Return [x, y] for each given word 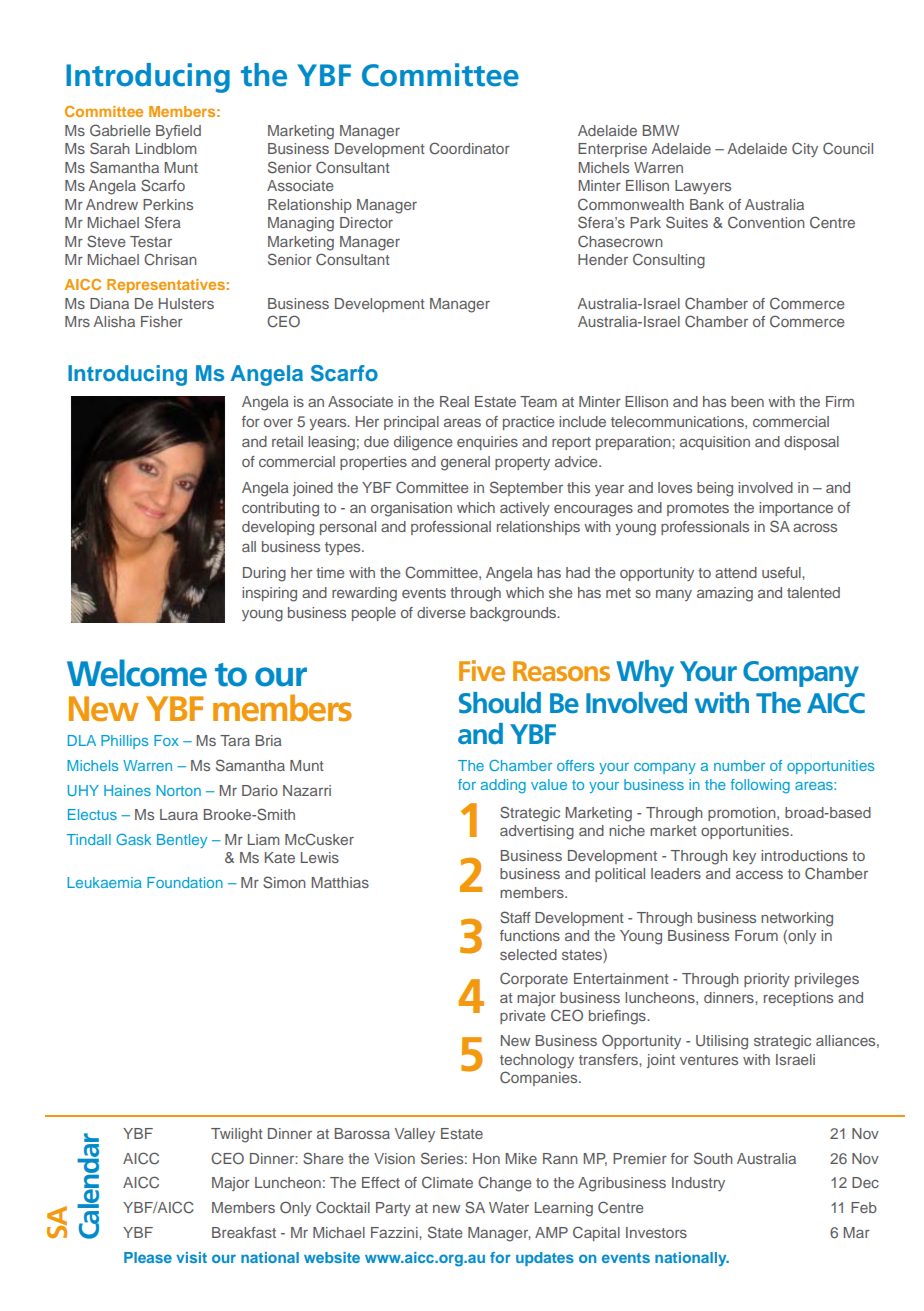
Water [509, 1207]
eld [191, 130]
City [805, 149]
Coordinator [469, 148]
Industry [698, 1184]
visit [191, 1257]
